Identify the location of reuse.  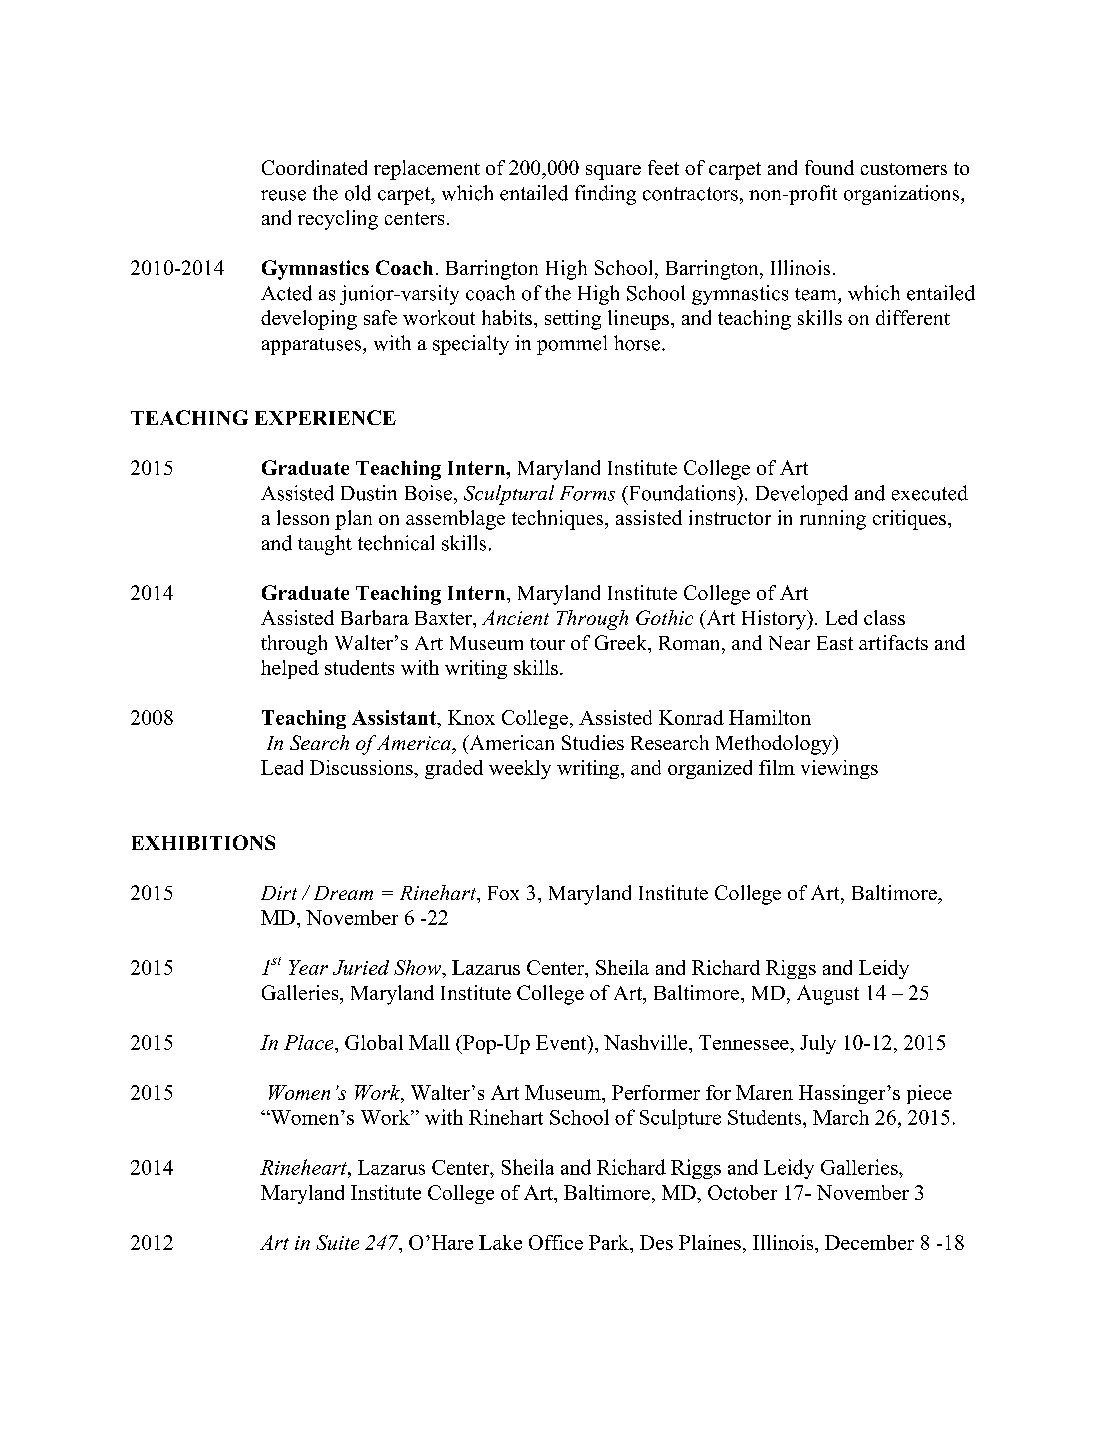
(283, 195).
